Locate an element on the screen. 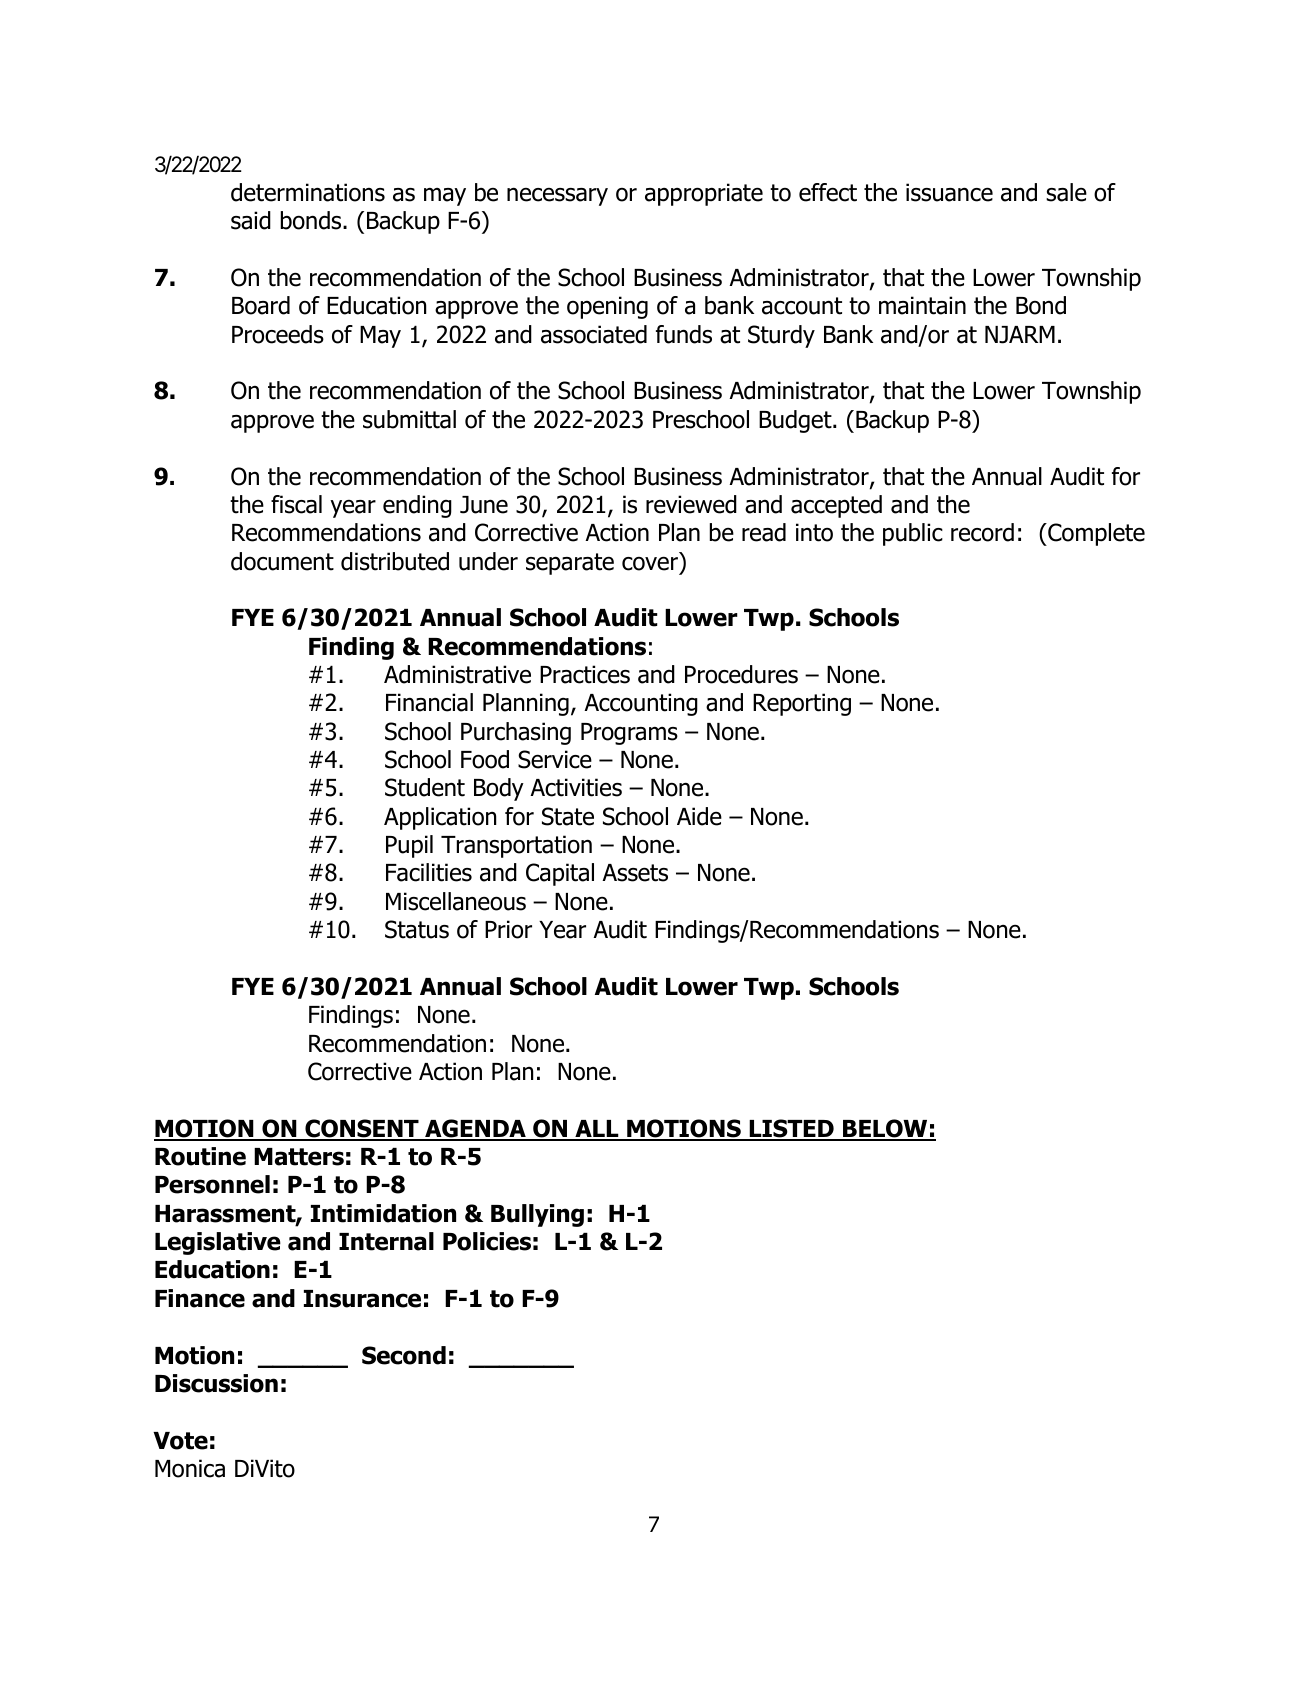 Image resolution: width=1307 pixels, height=1691 pixels. Discussion is located at coordinates (216, 1383).
